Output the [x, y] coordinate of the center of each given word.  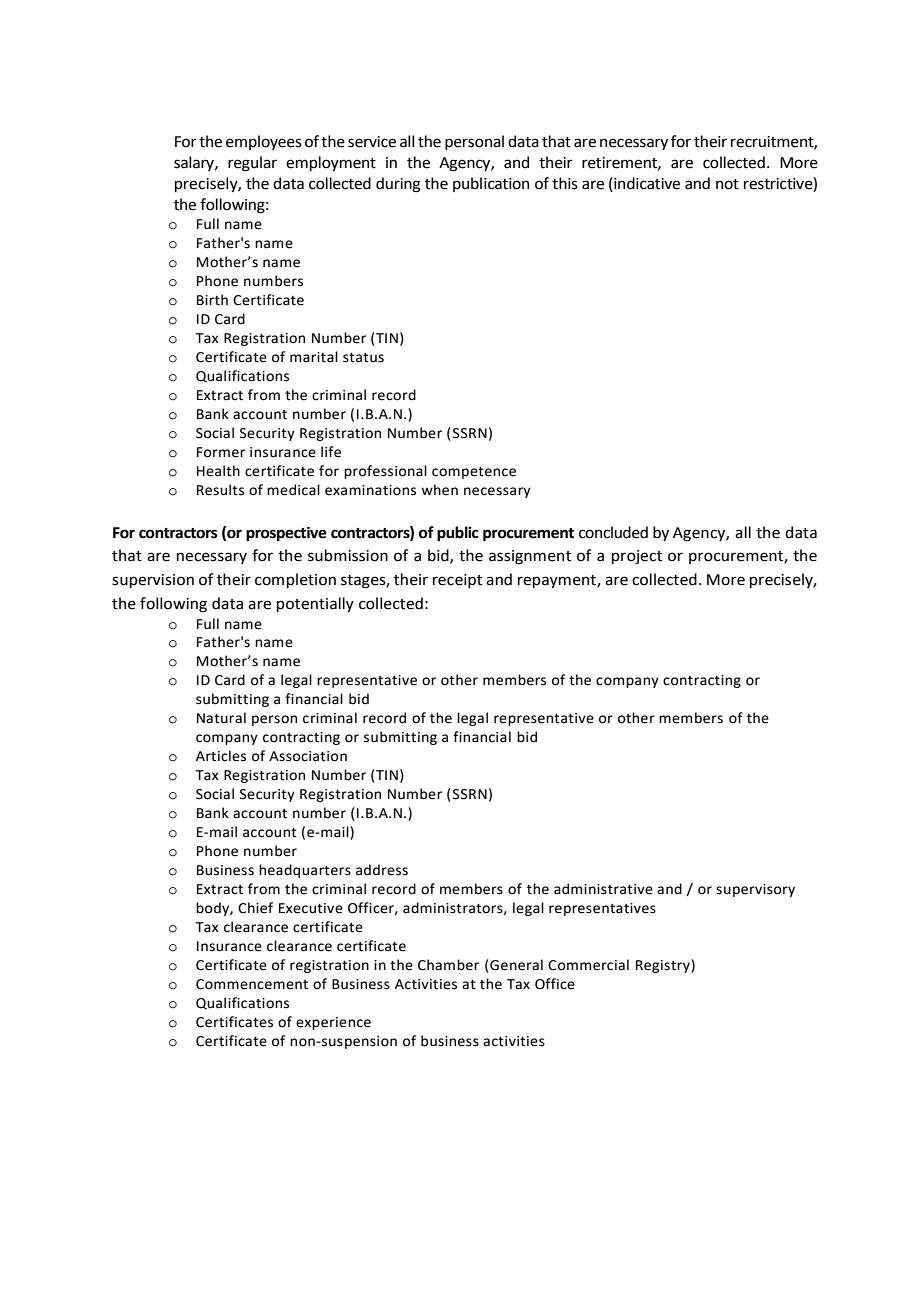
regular [252, 164]
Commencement [252, 984]
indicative [646, 183]
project [637, 557]
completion [295, 580]
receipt [457, 581]
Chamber [448, 965]
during [398, 185]
